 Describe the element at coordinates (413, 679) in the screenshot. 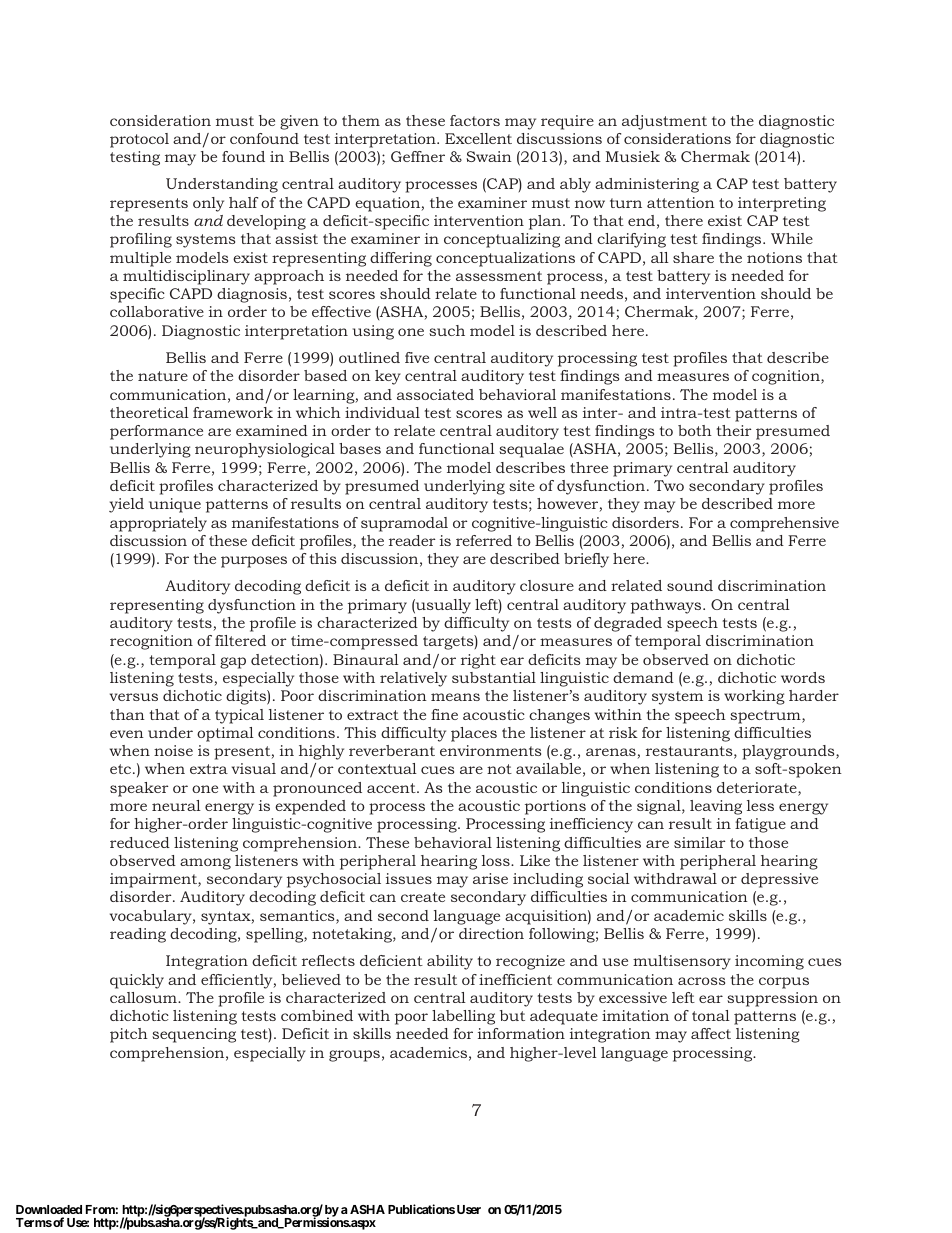

I see `relatively` at that location.
